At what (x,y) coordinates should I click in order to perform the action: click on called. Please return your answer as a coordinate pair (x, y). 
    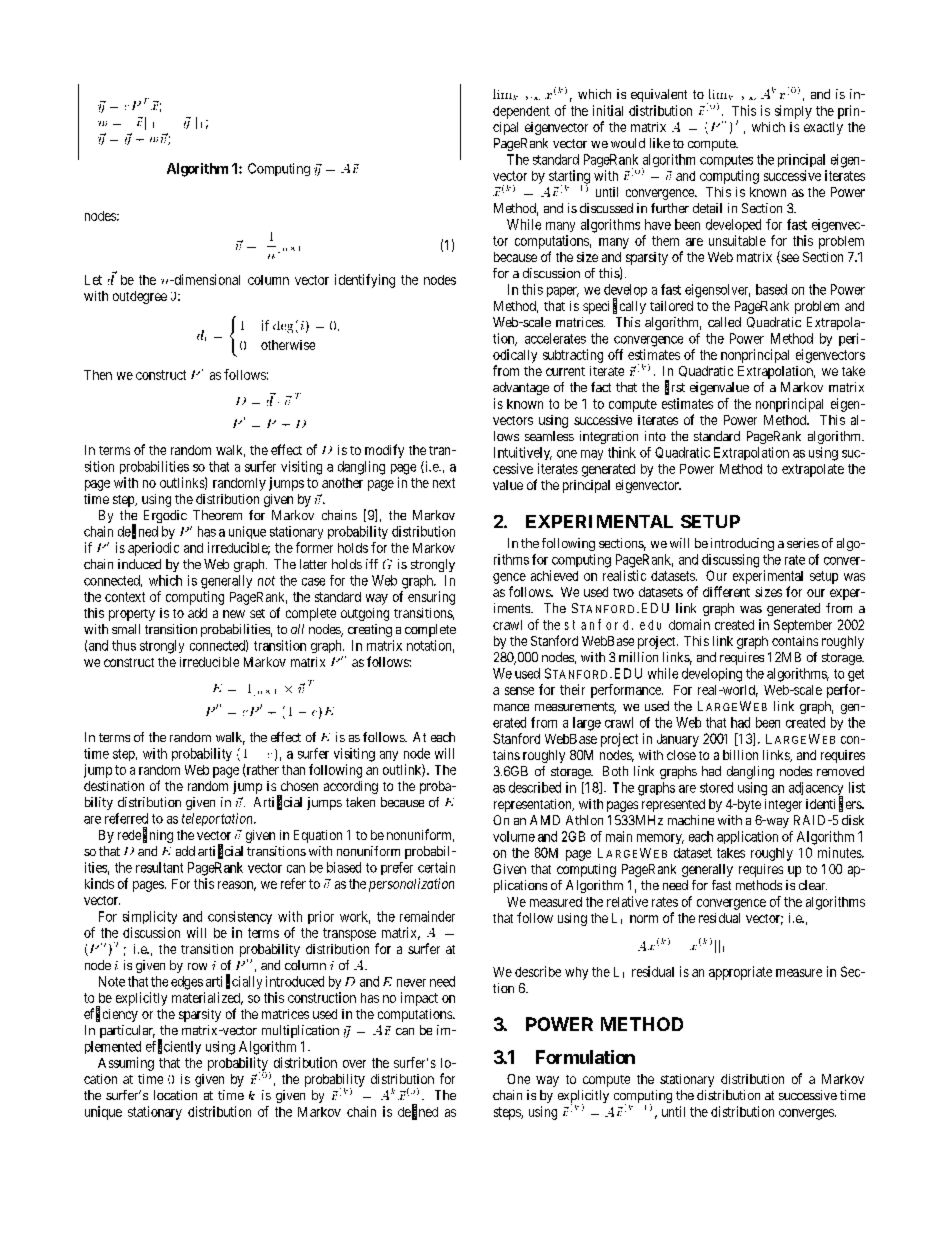
    Looking at the image, I should click on (724, 322).
